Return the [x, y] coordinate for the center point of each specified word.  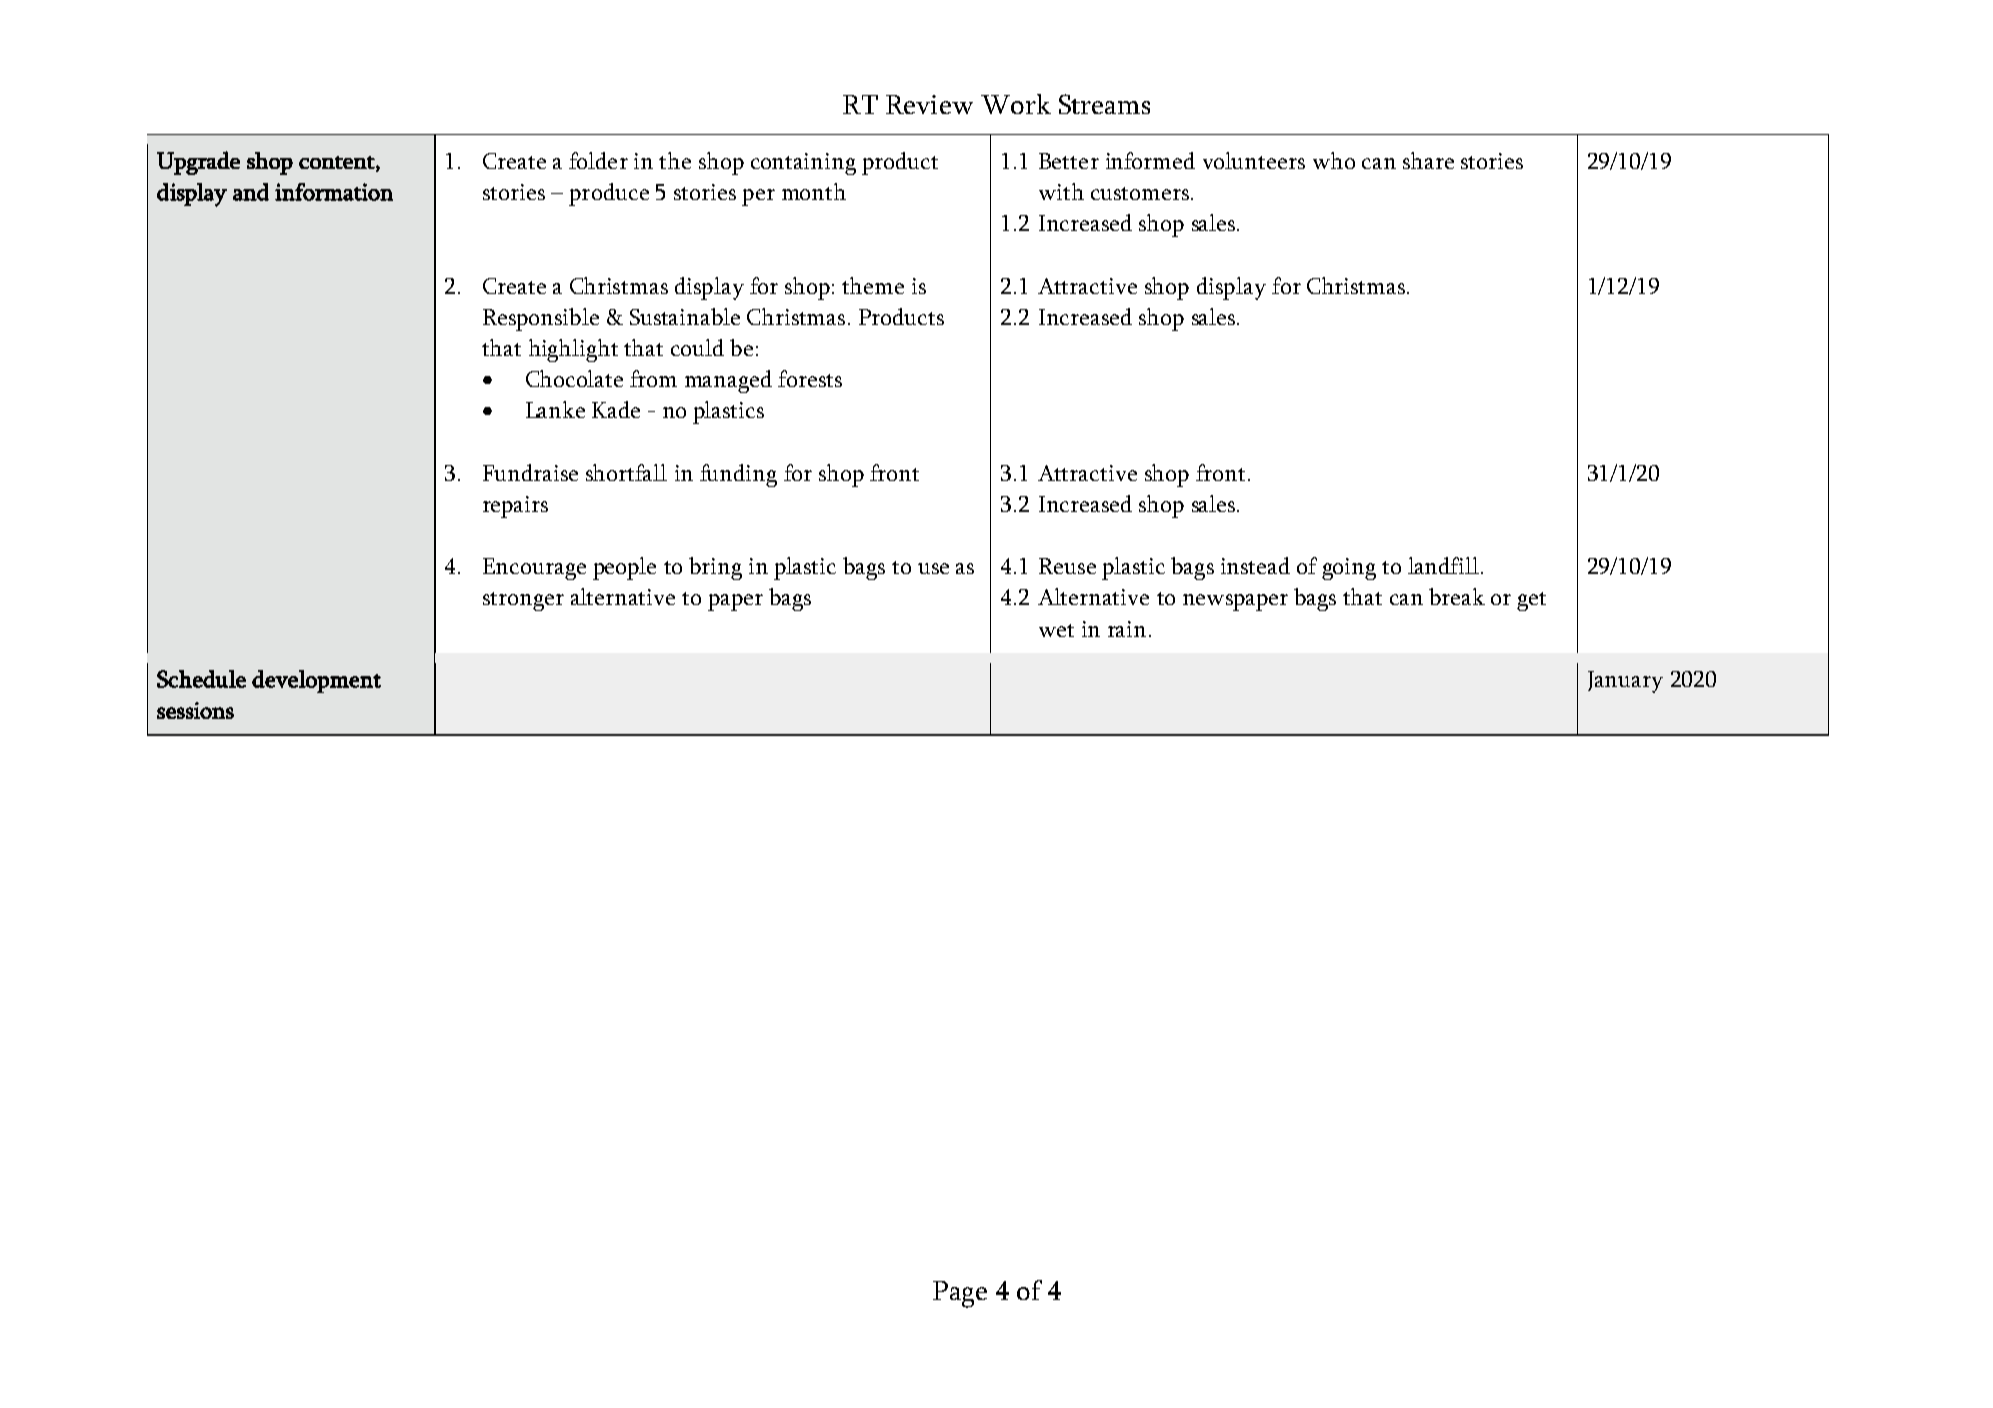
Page [960, 1294]
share [1428, 160]
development [316, 681]
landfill [1443, 565]
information [334, 192]
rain [1127, 629]
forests [810, 378]
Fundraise [530, 472]
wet [1056, 630]
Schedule [201, 679]
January [1625, 682]
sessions [195, 710]
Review [929, 104]
